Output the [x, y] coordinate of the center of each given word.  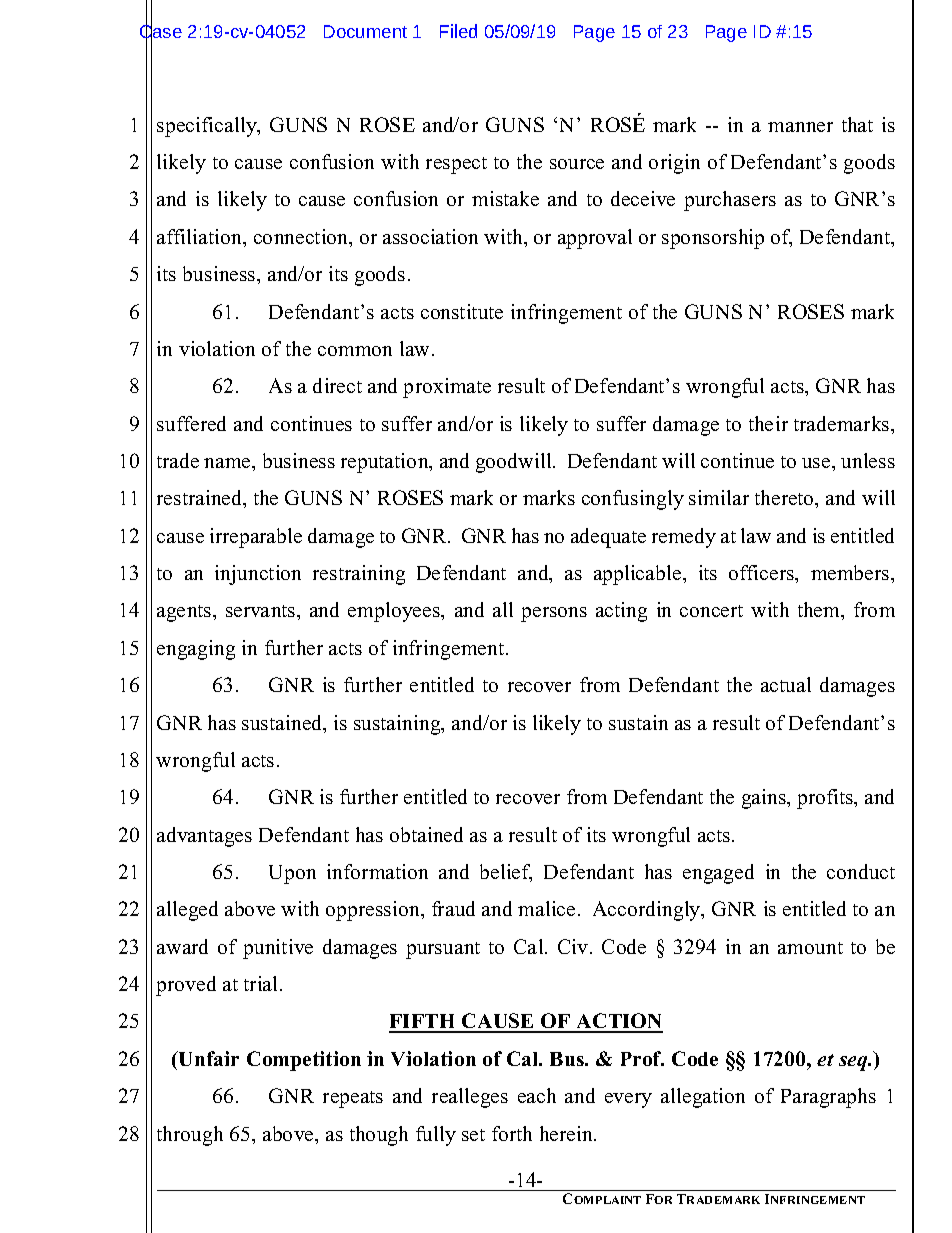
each [537, 1095]
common [355, 351]
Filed [458, 31]
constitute [462, 311]
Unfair [208, 1058]
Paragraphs [828, 1098]
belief [506, 873]
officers [762, 572]
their [768, 423]
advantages [204, 837]
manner [800, 127]
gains [765, 799]
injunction [258, 575]
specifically [208, 127]
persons [554, 614]
